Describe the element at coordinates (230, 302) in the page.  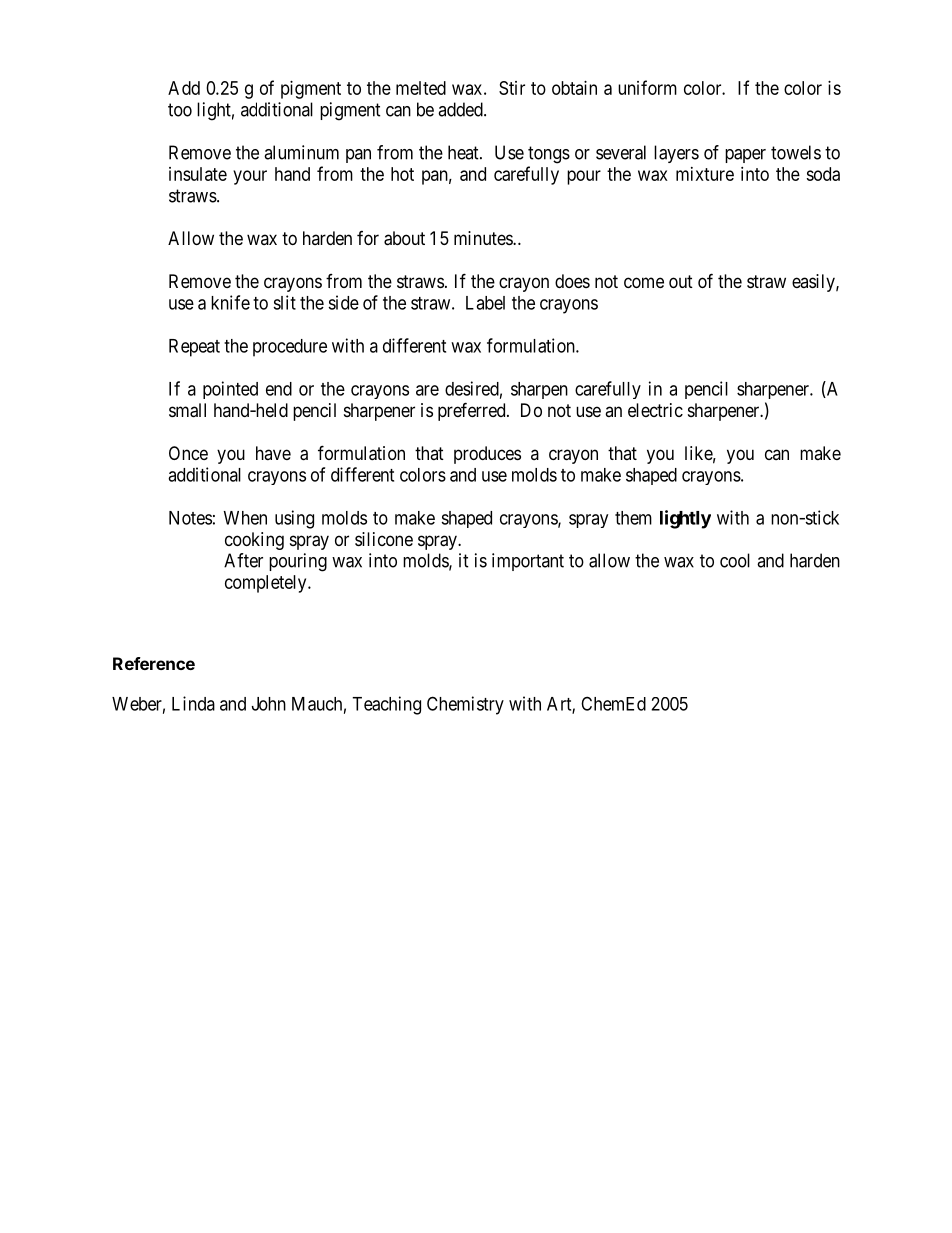
I see `knife` at that location.
